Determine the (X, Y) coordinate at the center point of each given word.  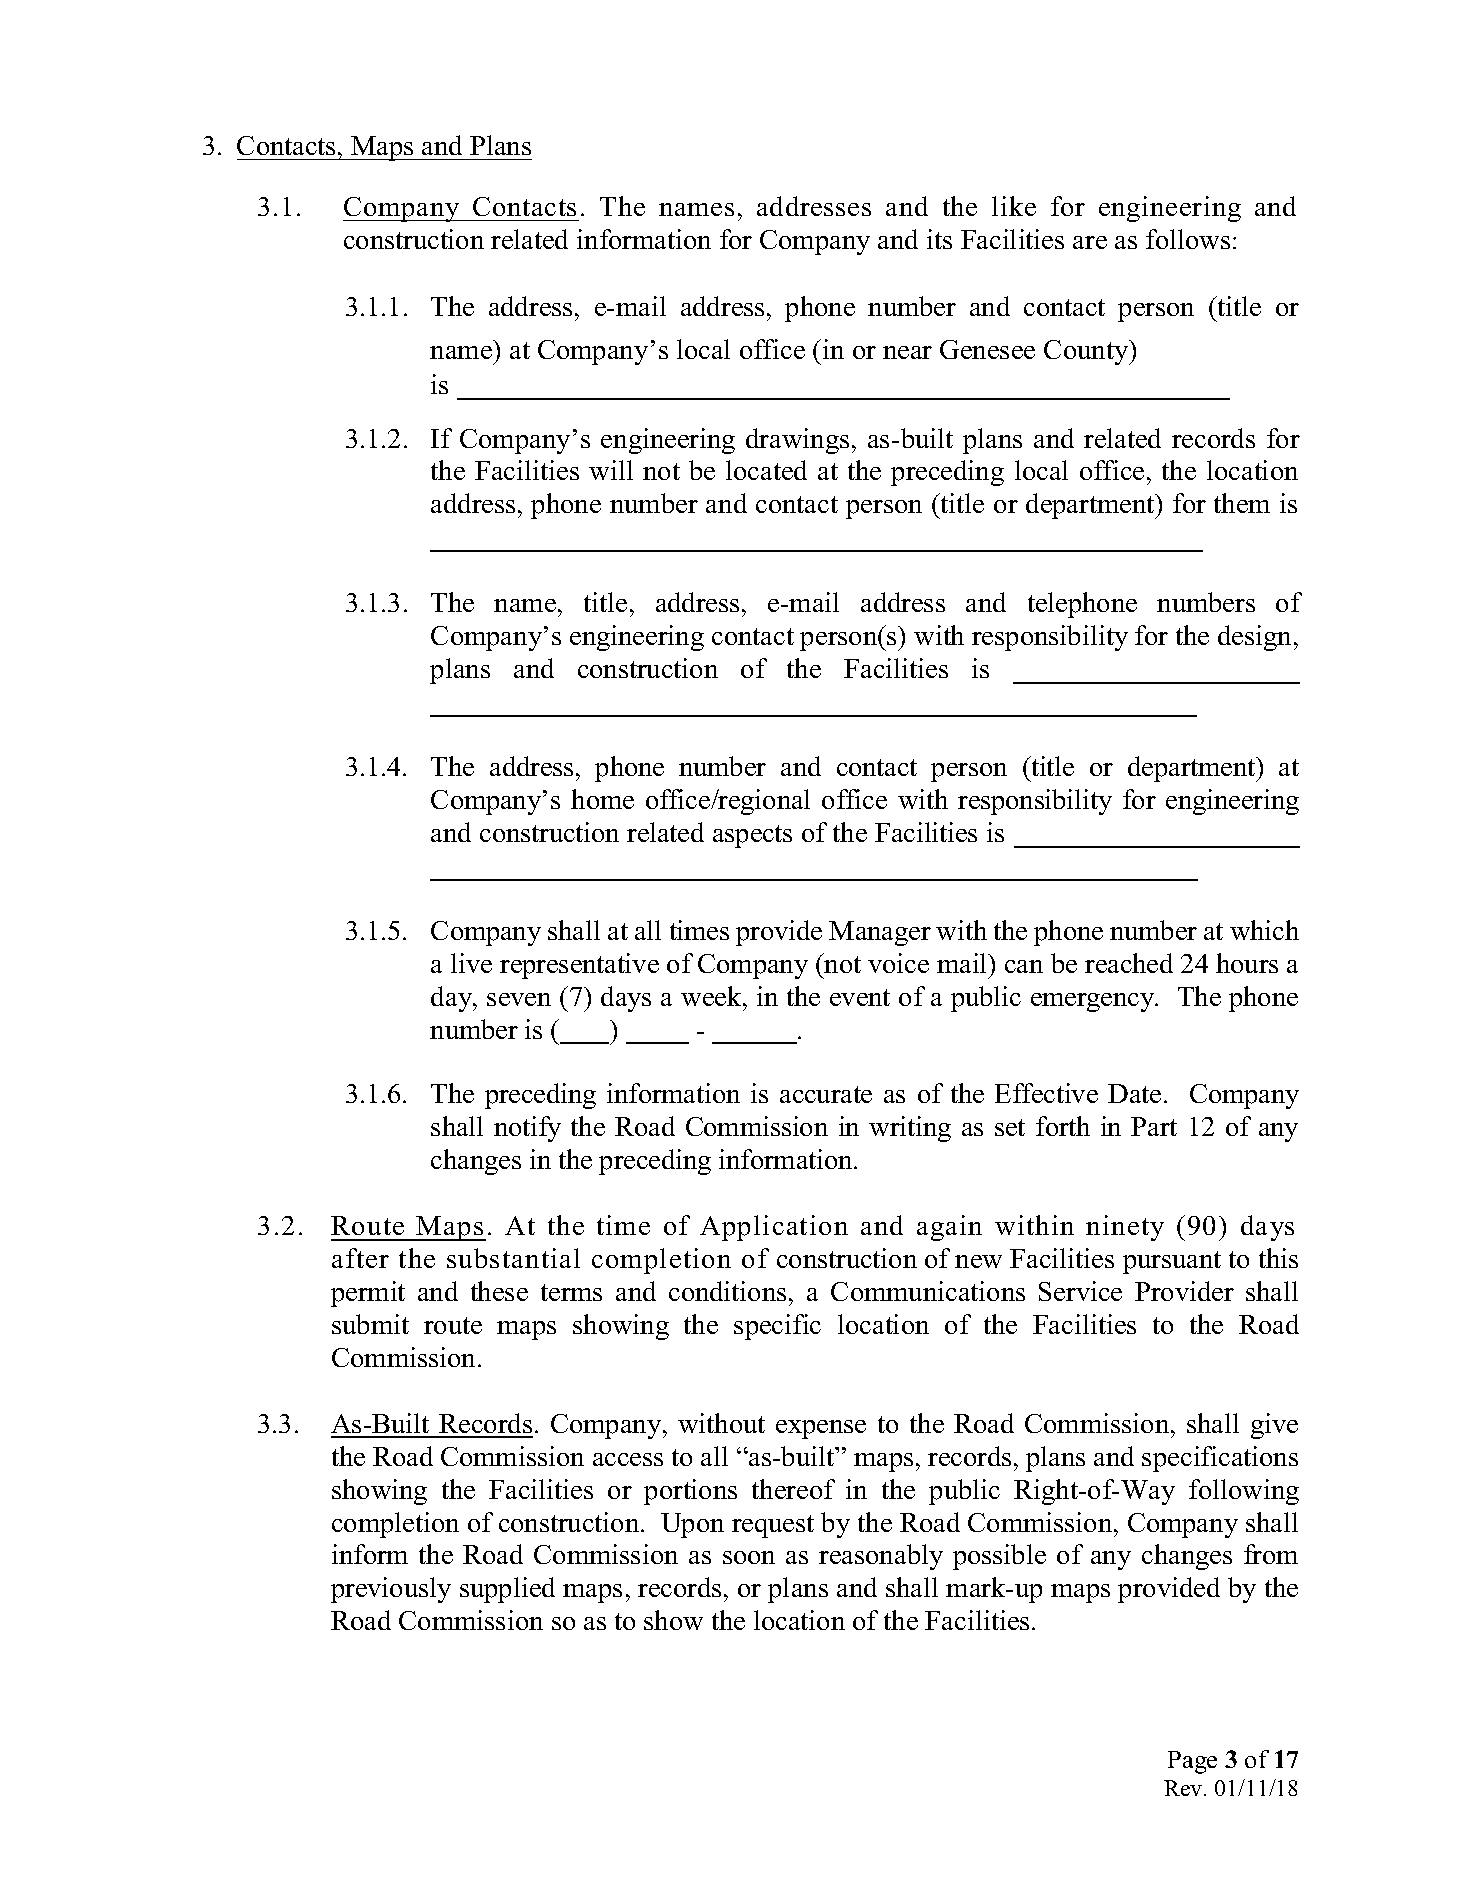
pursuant (1172, 1262)
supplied (507, 1590)
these (499, 1291)
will (611, 470)
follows (1188, 239)
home (602, 799)
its (939, 239)
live (471, 963)
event (860, 997)
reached (1129, 963)
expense (821, 1429)
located (766, 470)
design (1254, 638)
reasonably (881, 1557)
